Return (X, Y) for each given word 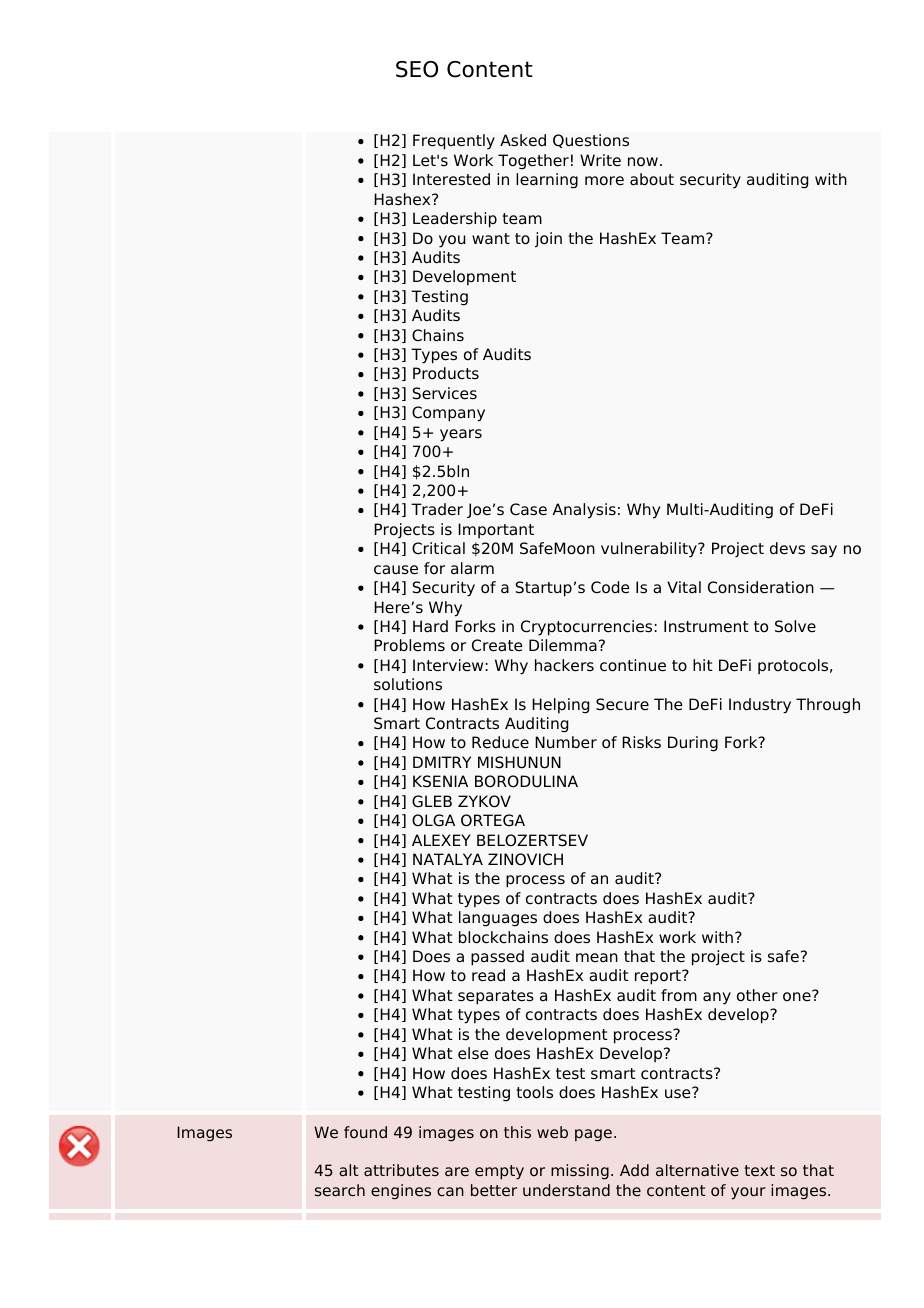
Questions (591, 141)
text (760, 1171)
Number (566, 742)
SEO (417, 69)
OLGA (433, 820)
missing (580, 1172)
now (644, 161)
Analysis (584, 511)
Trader (437, 509)
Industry (760, 706)
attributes (401, 1170)
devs (787, 548)
